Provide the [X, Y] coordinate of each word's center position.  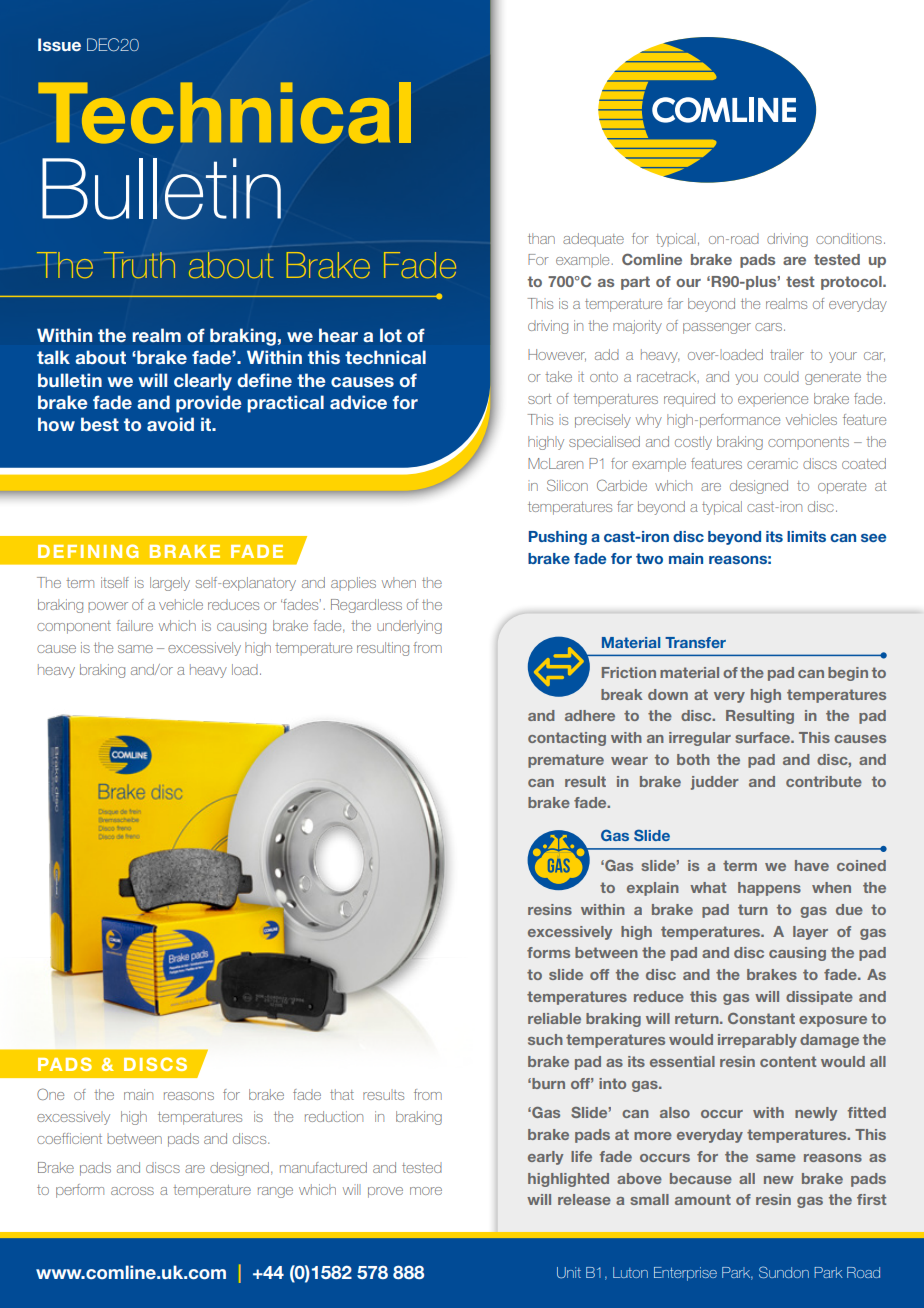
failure [134, 625]
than [541, 238]
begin [848, 674]
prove [385, 1192]
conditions [849, 238]
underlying [409, 627]
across [132, 1191]
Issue [59, 44]
